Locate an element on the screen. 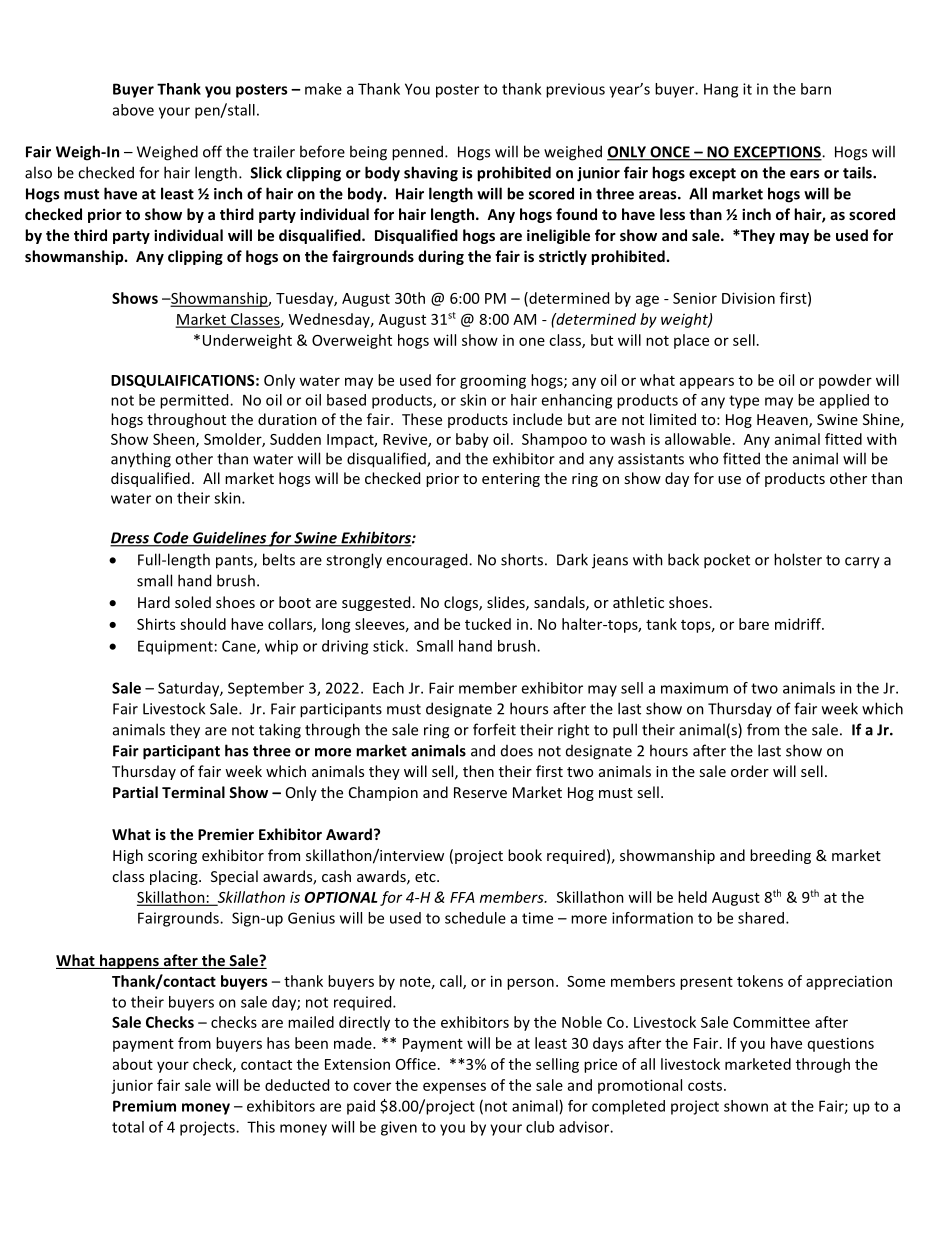  expenses is located at coordinates (454, 1088).
